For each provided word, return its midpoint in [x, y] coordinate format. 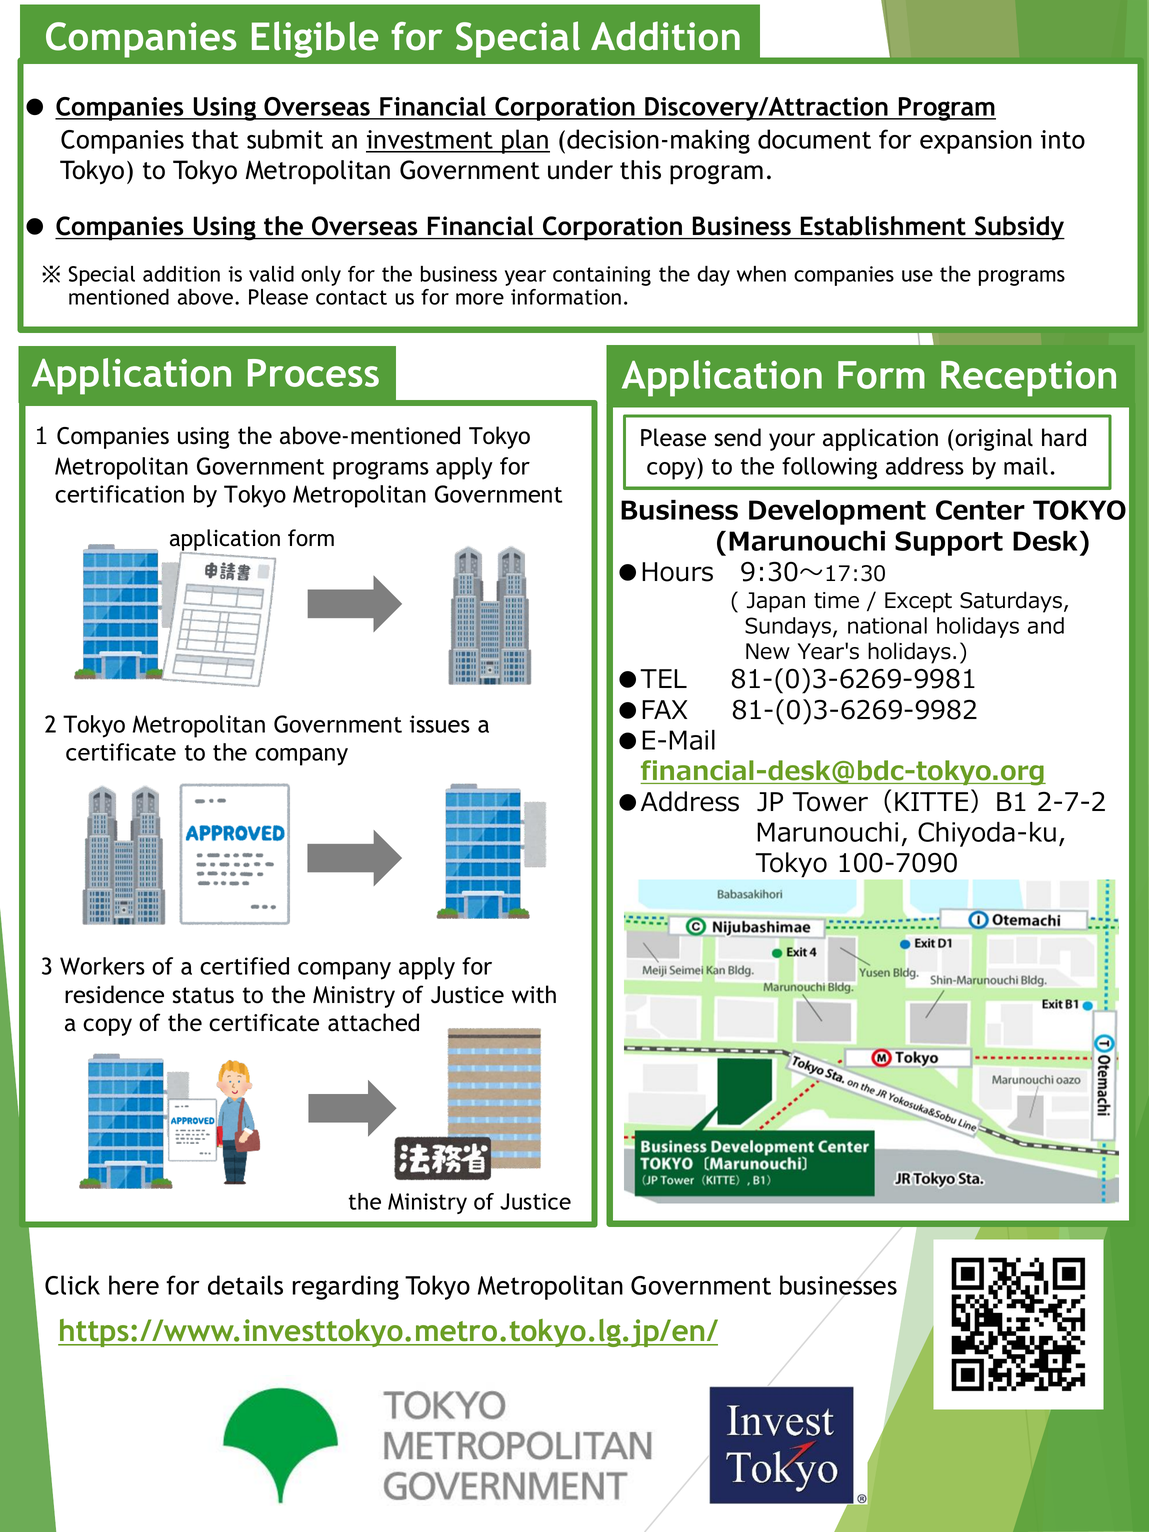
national [887, 625]
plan [525, 141]
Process [313, 373]
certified [244, 966]
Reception [1028, 379]
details [245, 1285]
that [215, 139]
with [534, 994]
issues [440, 724]
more [480, 299]
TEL [663, 678]
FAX [664, 709]
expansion [976, 142]
